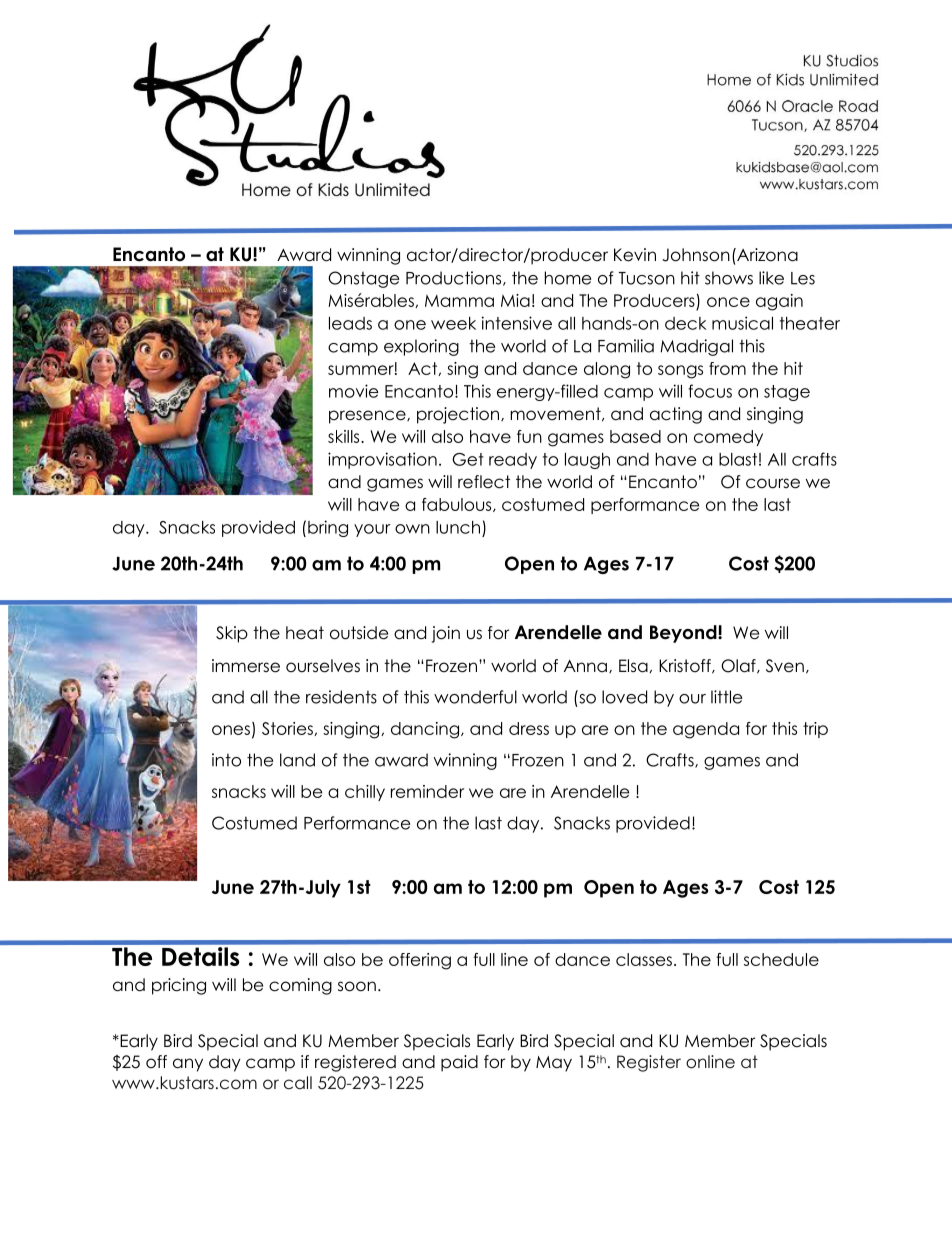 The image size is (952, 1233). I want to click on skills, so click(345, 436).
